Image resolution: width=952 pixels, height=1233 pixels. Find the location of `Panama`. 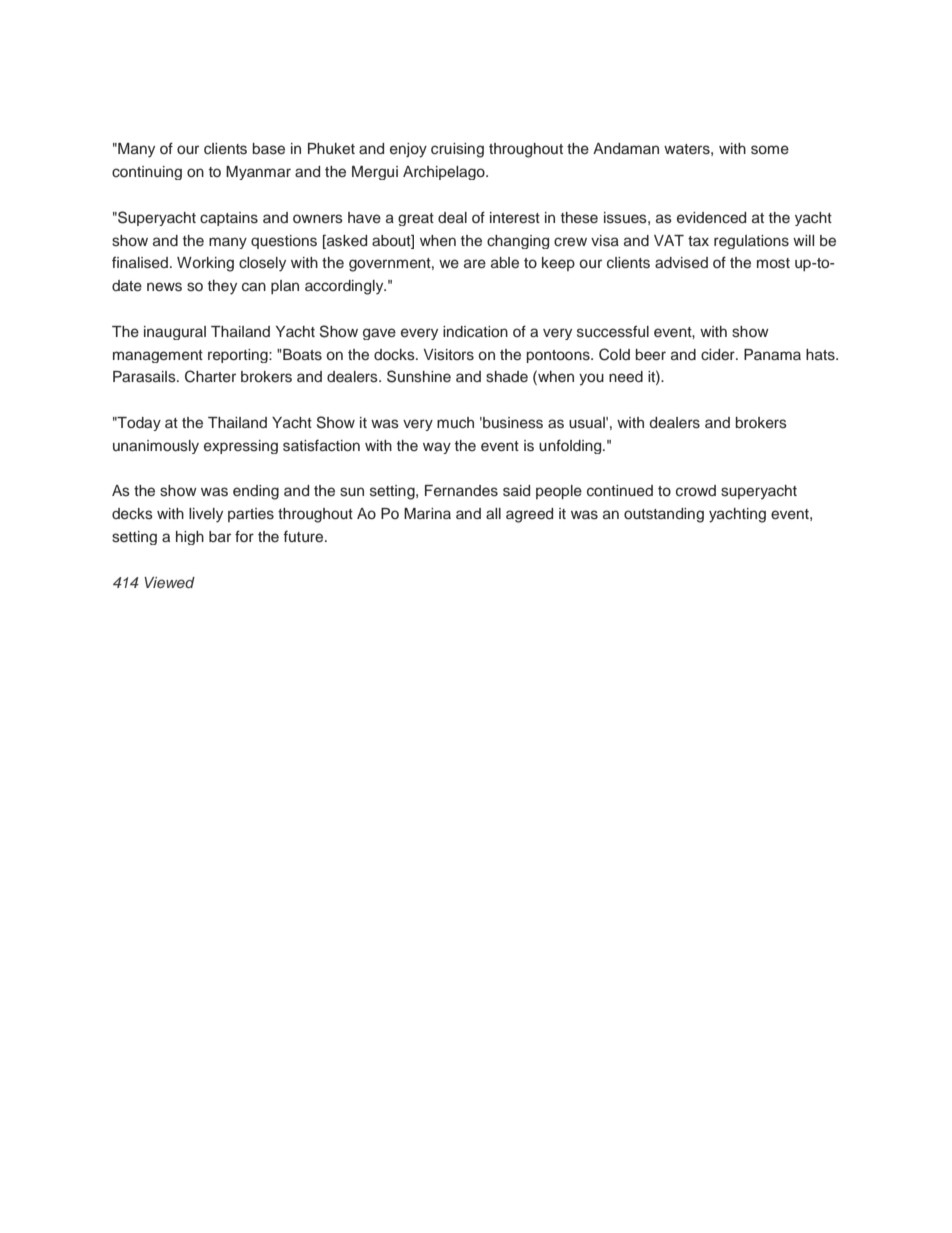

Panama is located at coordinates (772, 354).
